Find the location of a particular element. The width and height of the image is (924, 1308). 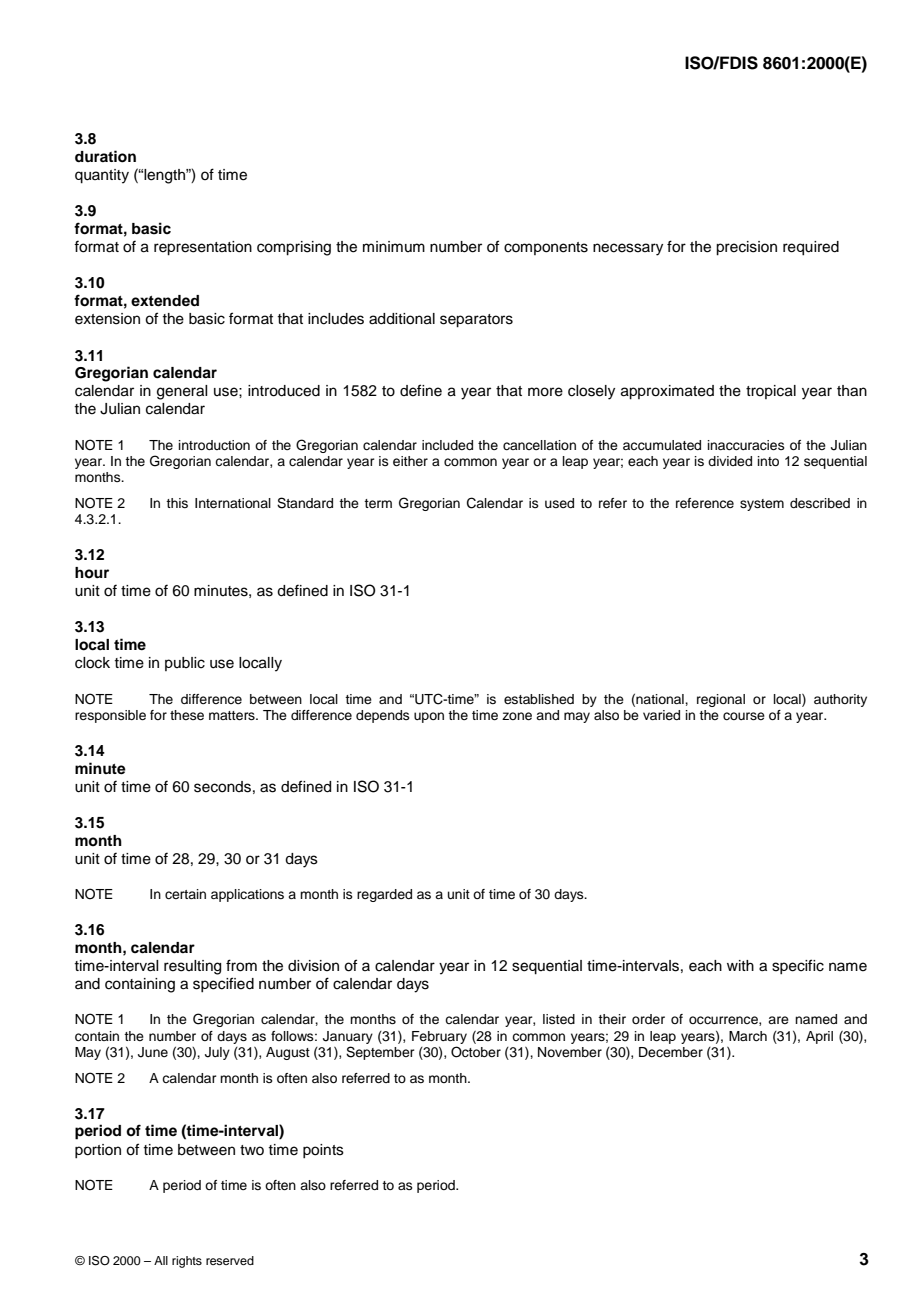

December is located at coordinates (671, 1052).
